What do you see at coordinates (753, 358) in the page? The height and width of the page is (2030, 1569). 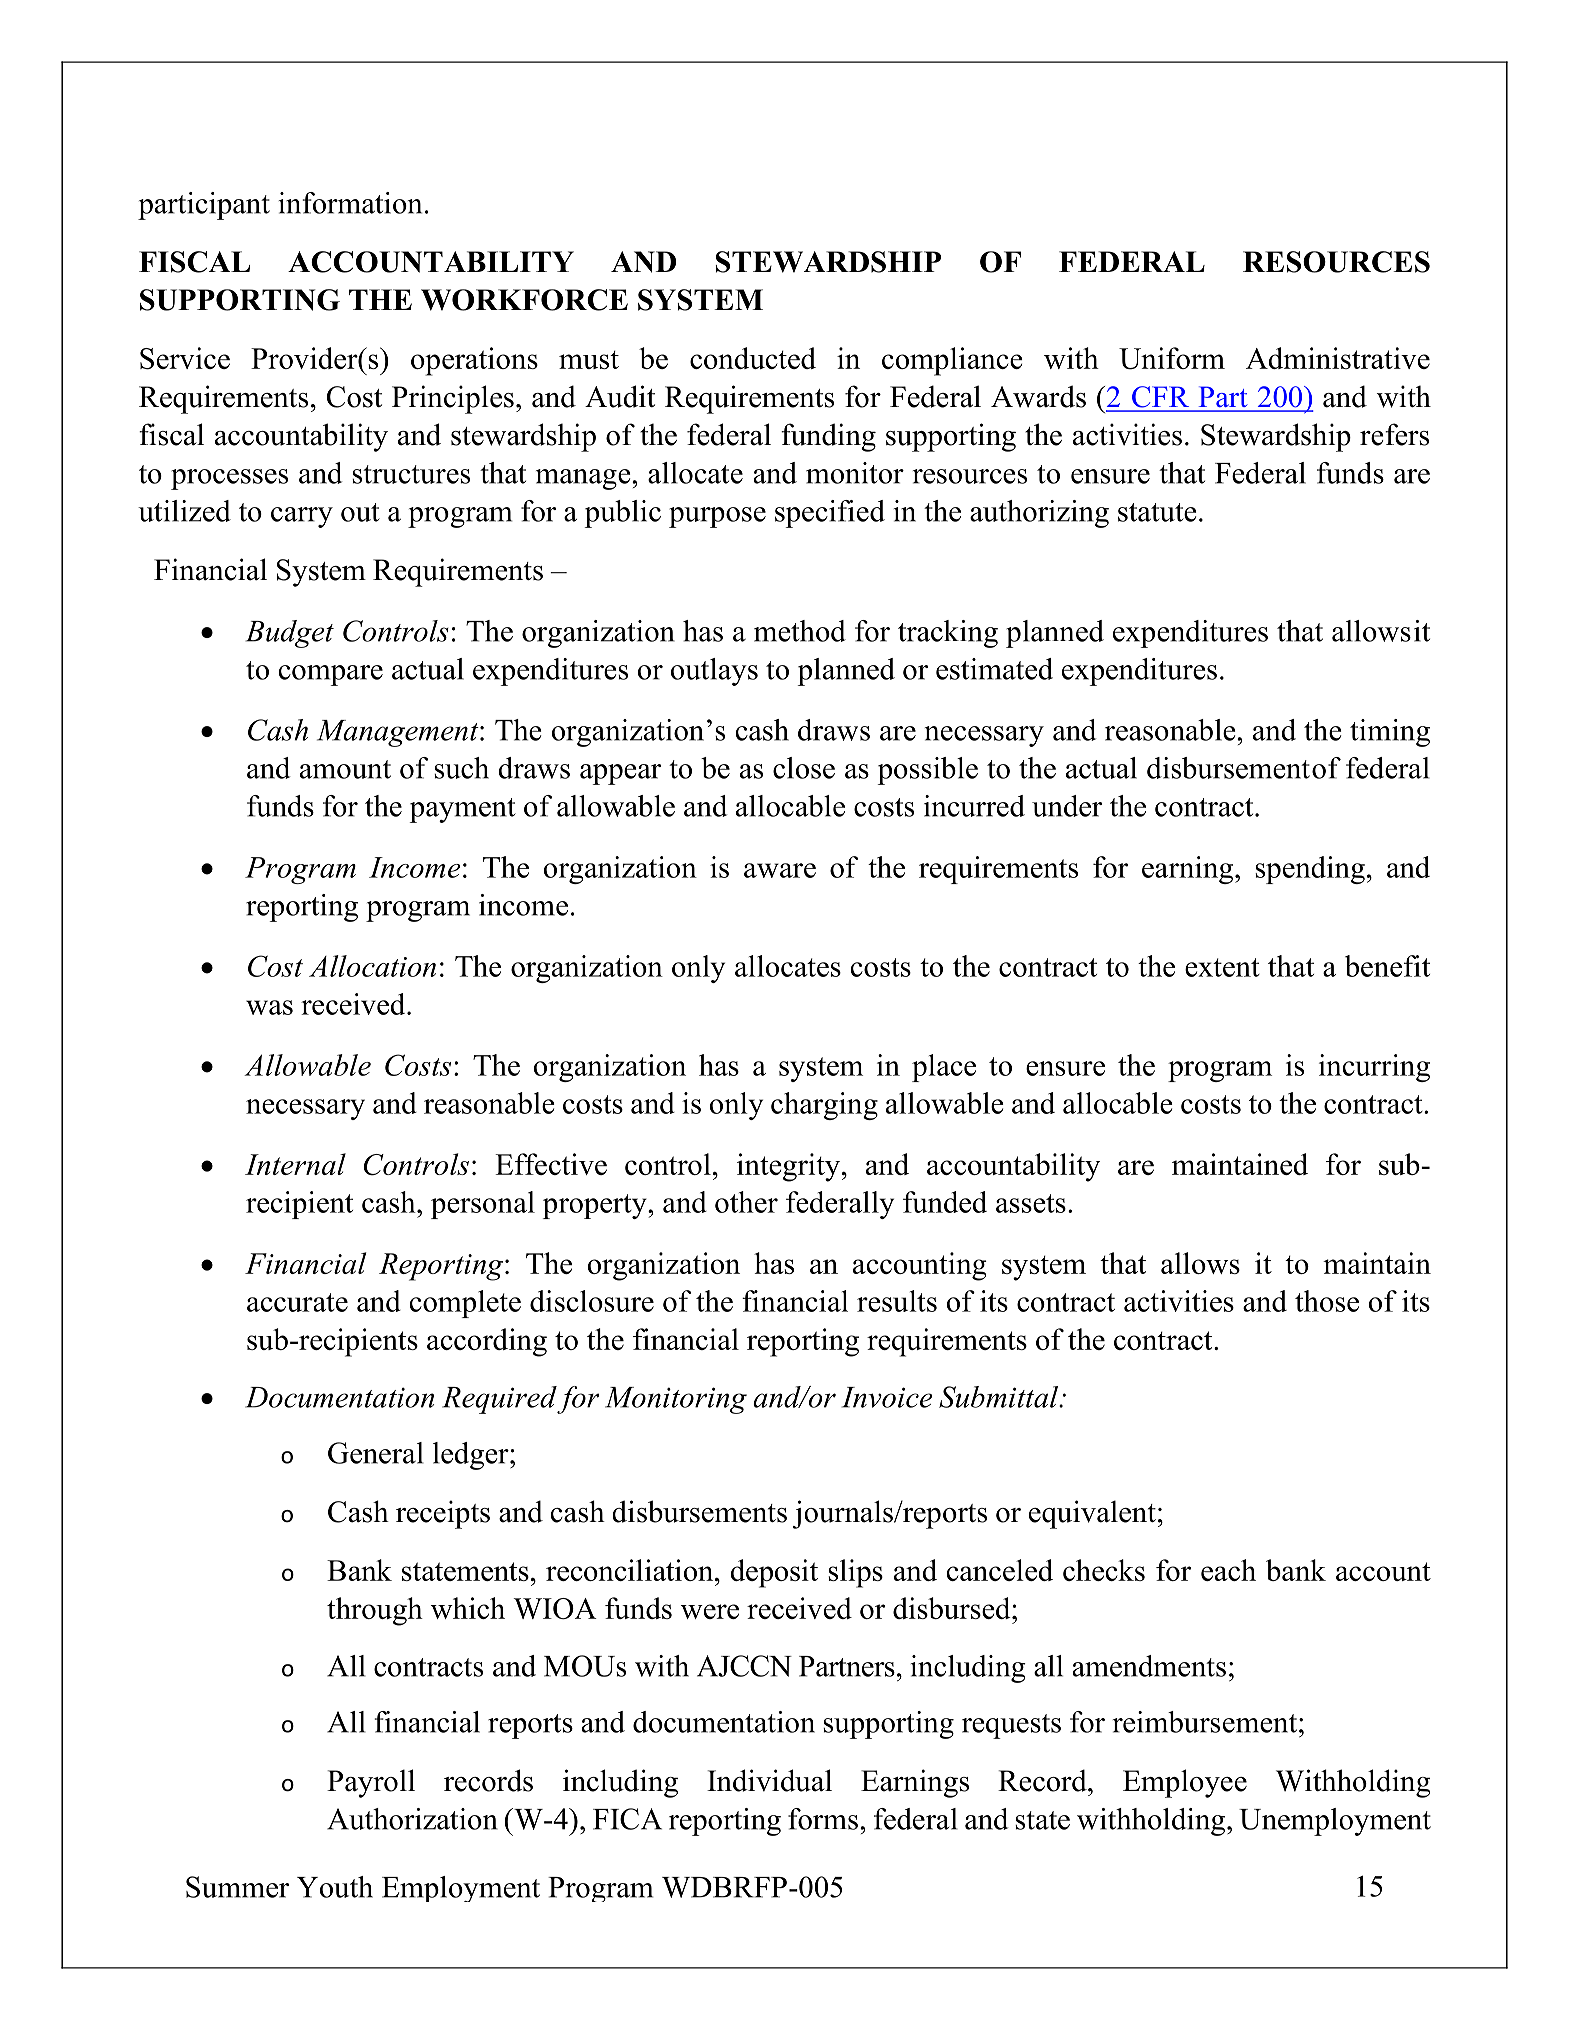 I see `conducted` at bounding box center [753, 358].
